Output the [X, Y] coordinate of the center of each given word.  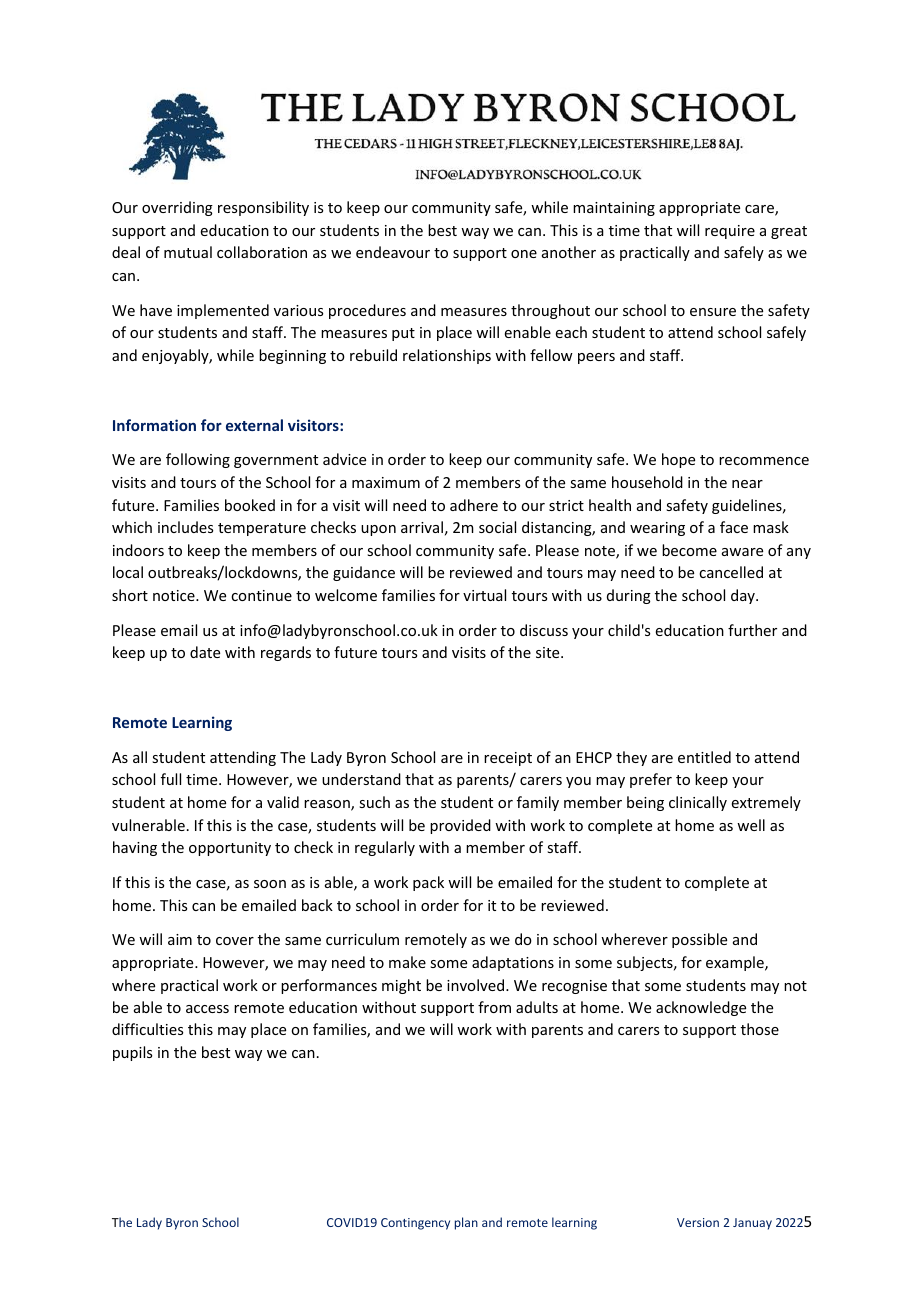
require [730, 232]
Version [698, 1222]
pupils [132, 1053]
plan [466, 1223]
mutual [188, 252]
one [524, 254]
